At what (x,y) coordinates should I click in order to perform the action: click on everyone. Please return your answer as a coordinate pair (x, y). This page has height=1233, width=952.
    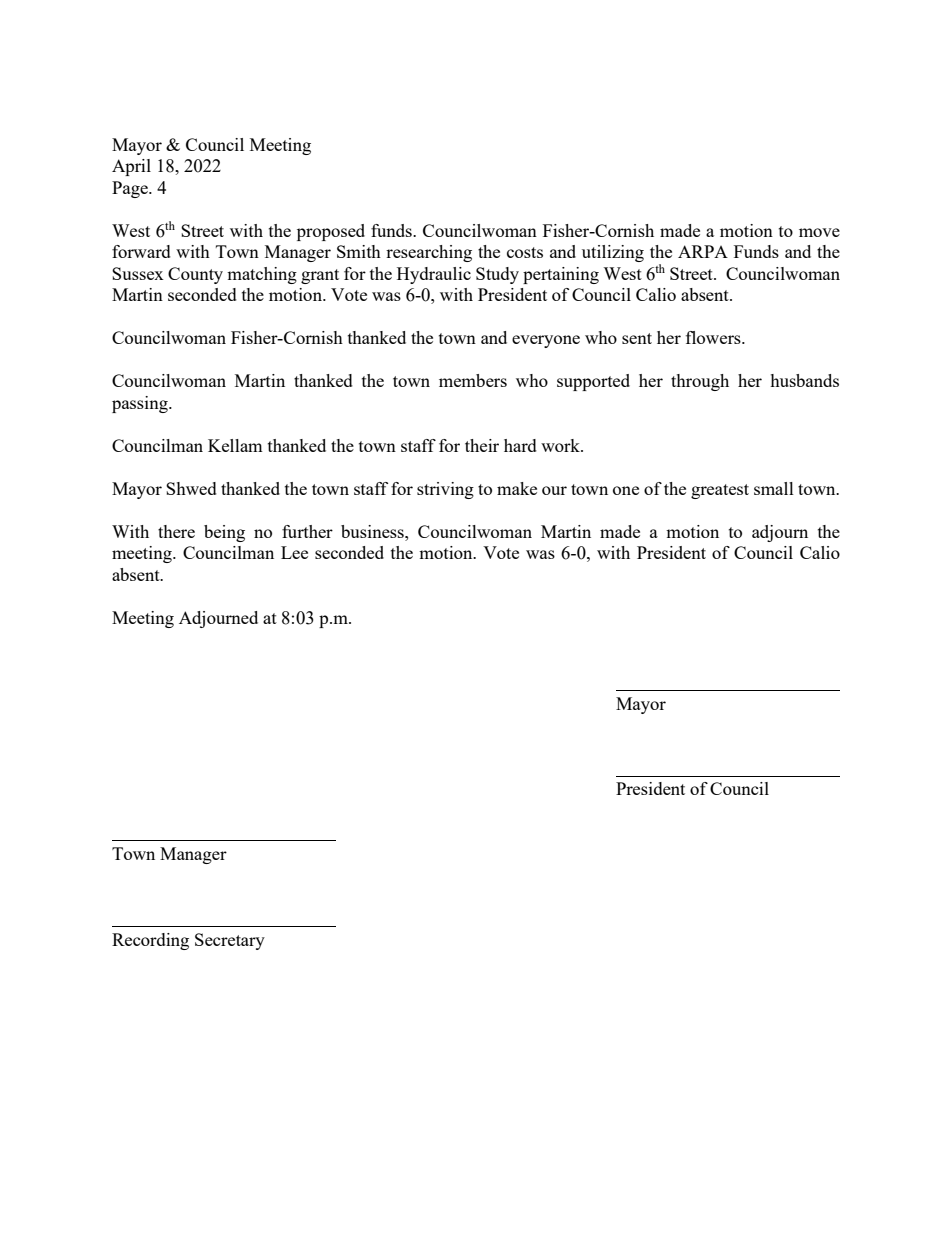
    Looking at the image, I should click on (546, 341).
